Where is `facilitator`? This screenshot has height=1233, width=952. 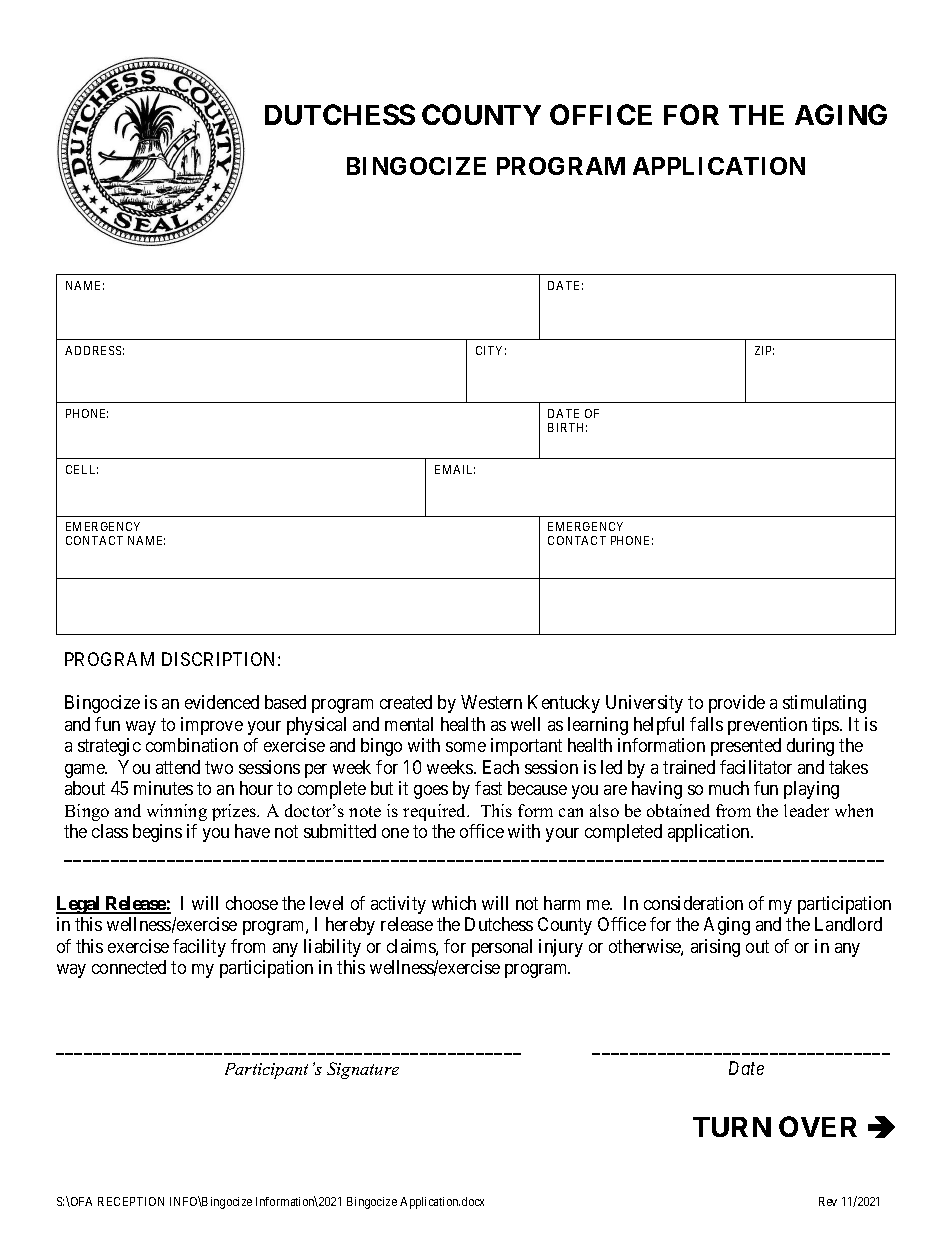 facilitator is located at coordinates (756, 767).
